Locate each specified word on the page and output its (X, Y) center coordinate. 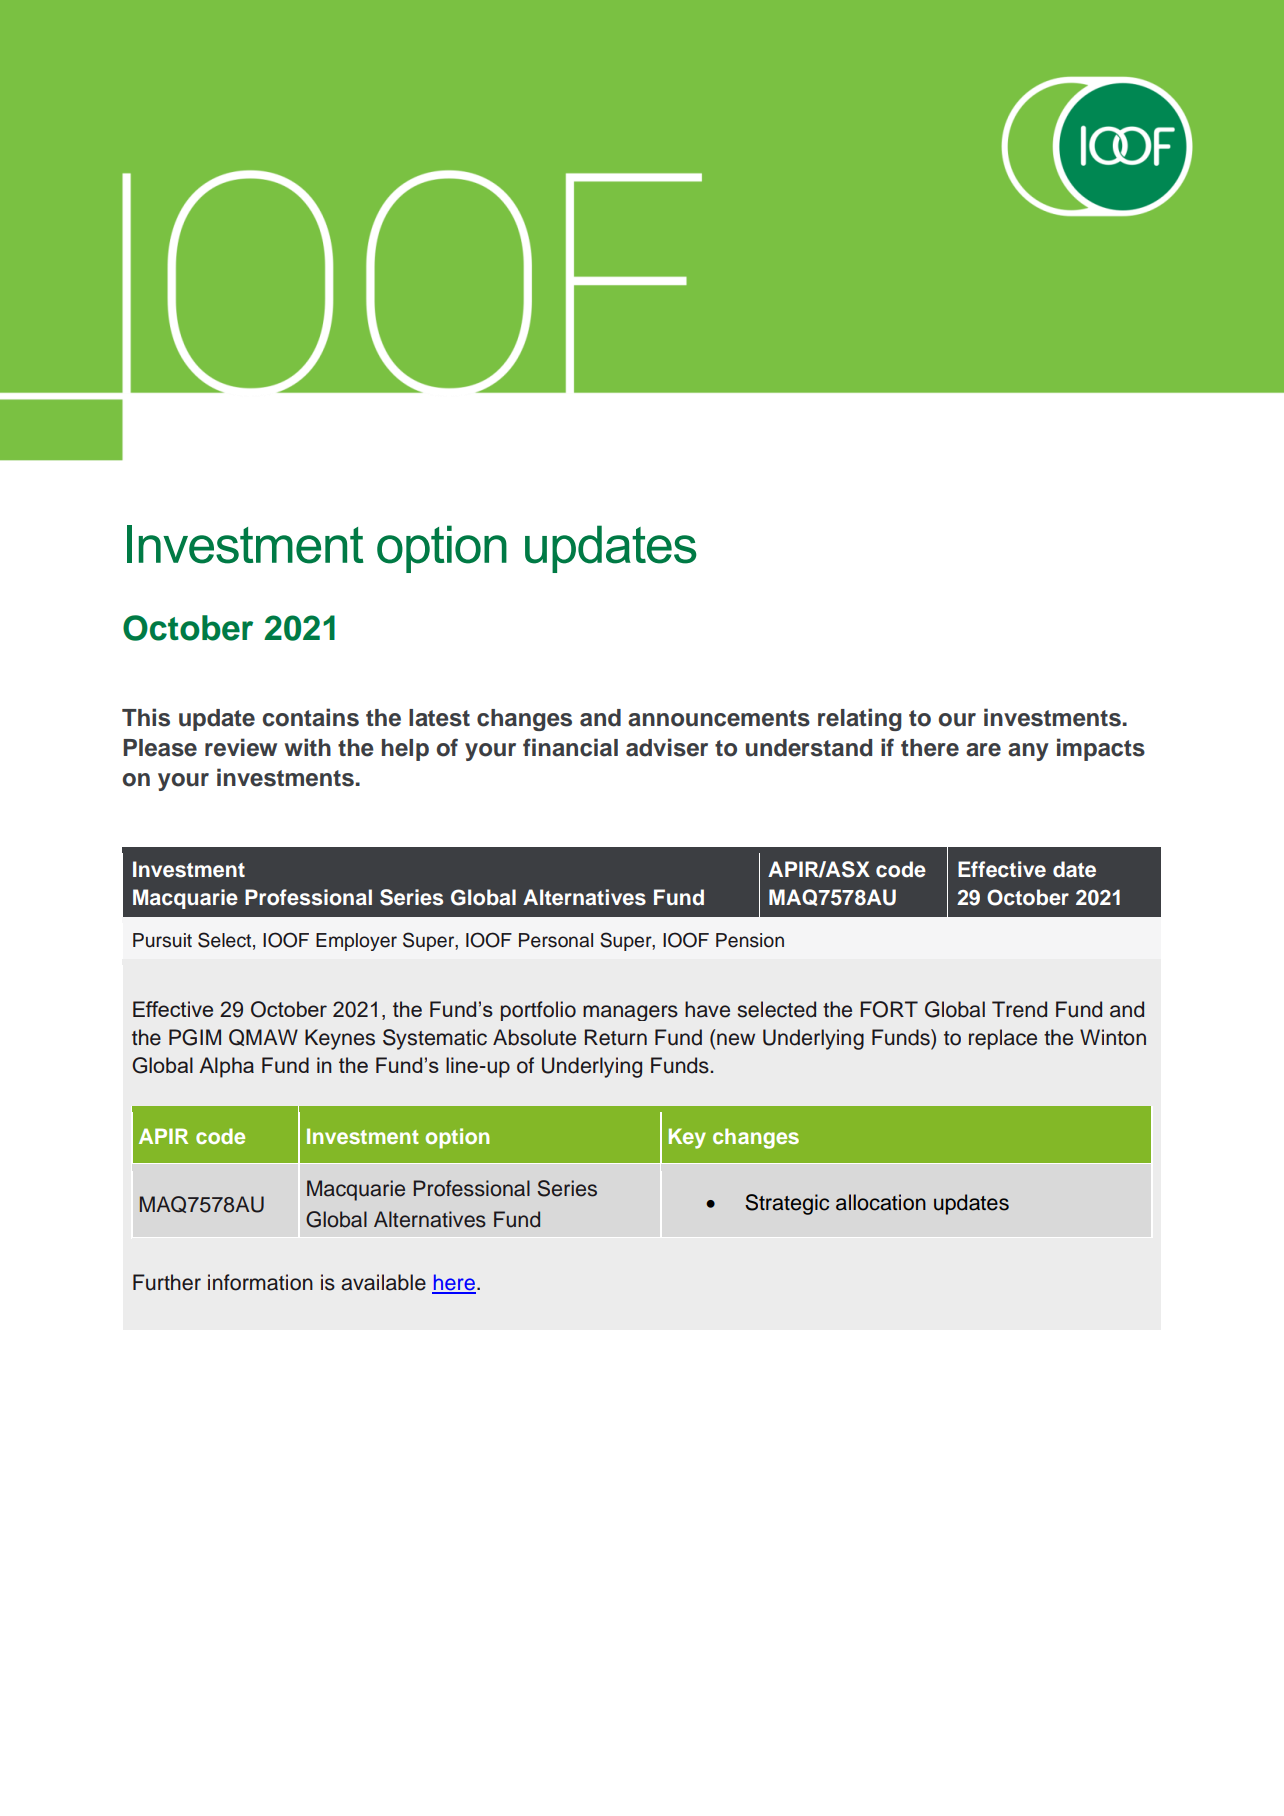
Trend (1019, 1009)
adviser (667, 747)
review (241, 747)
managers (630, 1013)
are (983, 750)
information (260, 1282)
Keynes (340, 1039)
